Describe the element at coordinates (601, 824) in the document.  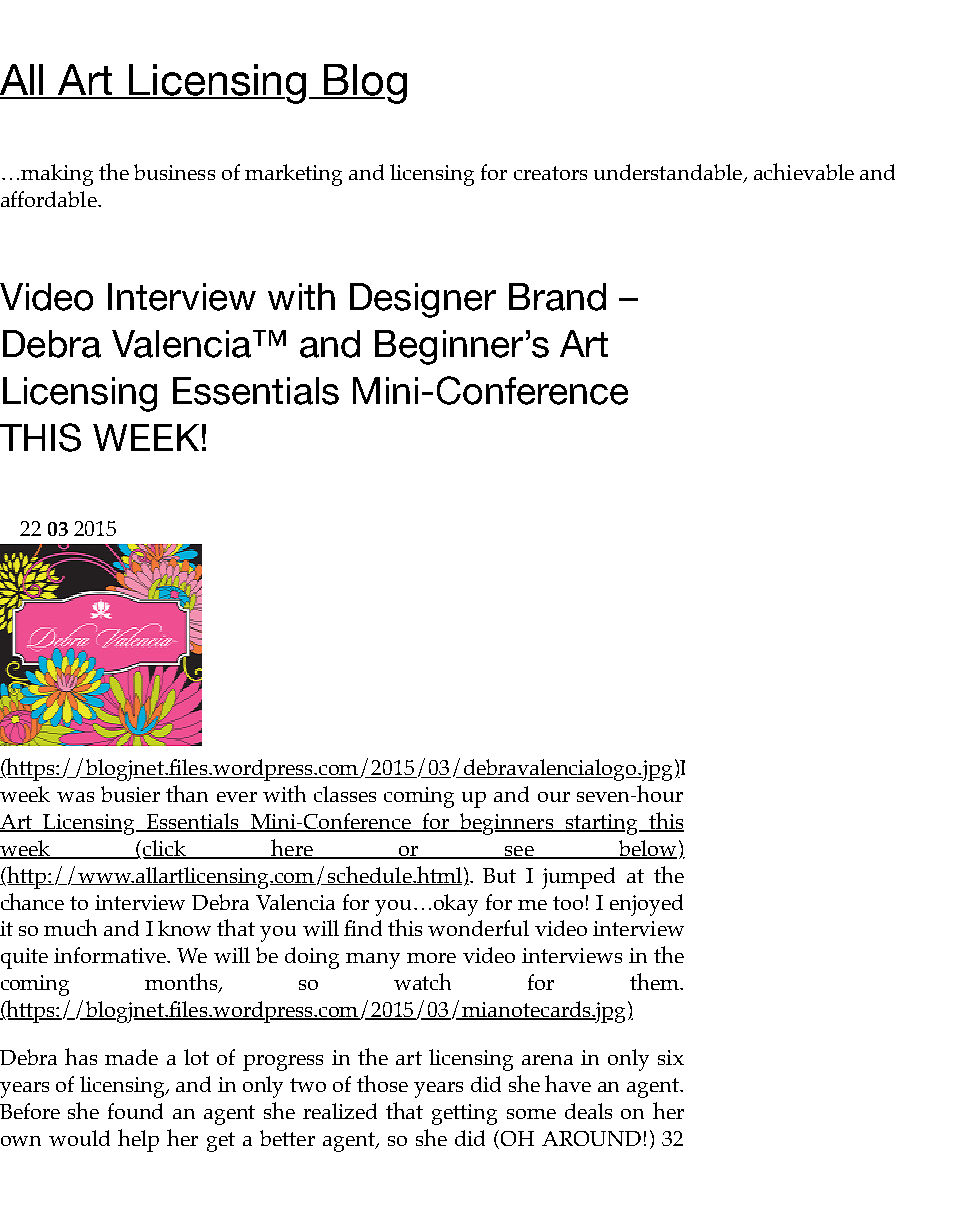
I see `starting` at that location.
